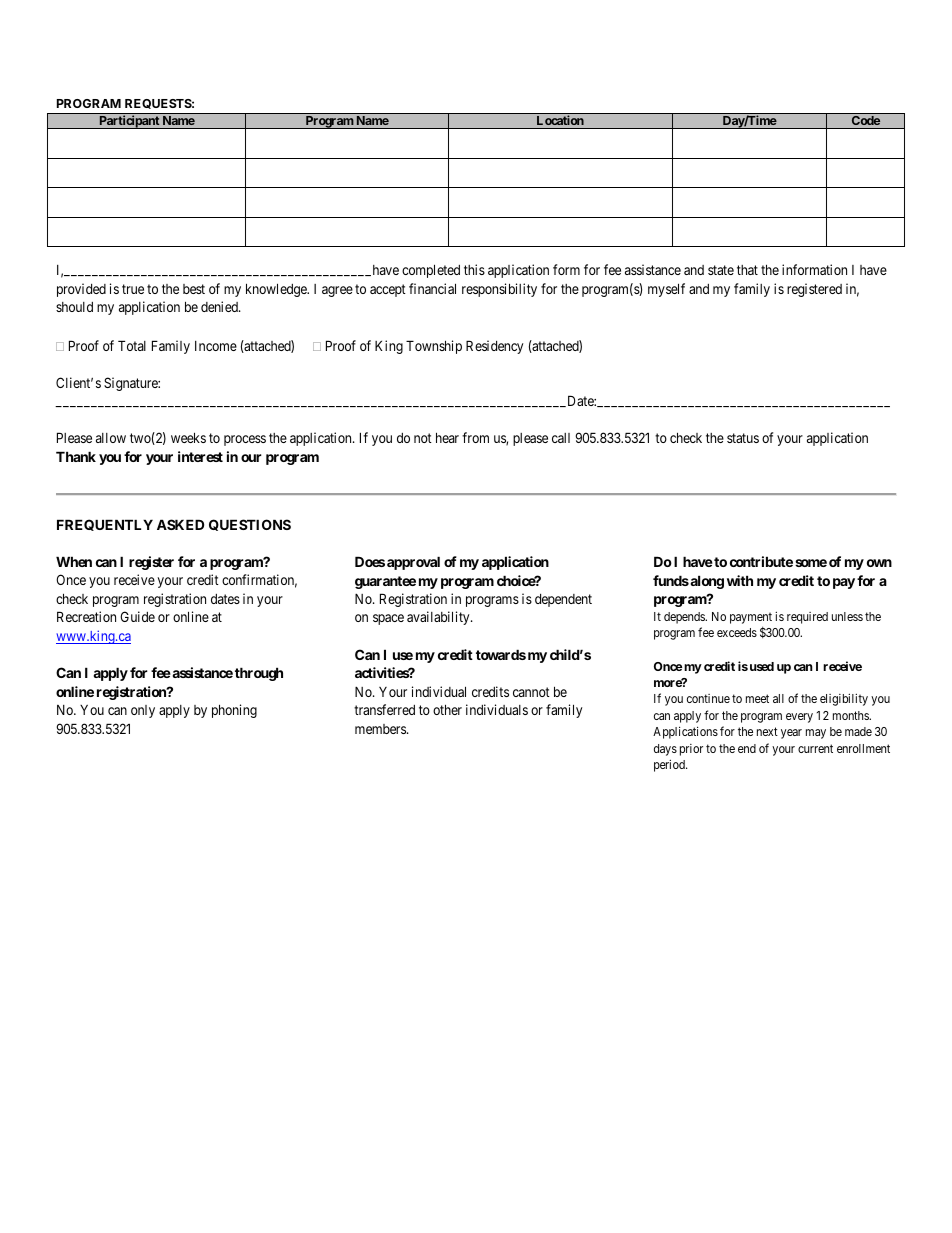  What do you see at coordinates (499, 290) in the screenshot?
I see `responsibility` at bounding box center [499, 290].
